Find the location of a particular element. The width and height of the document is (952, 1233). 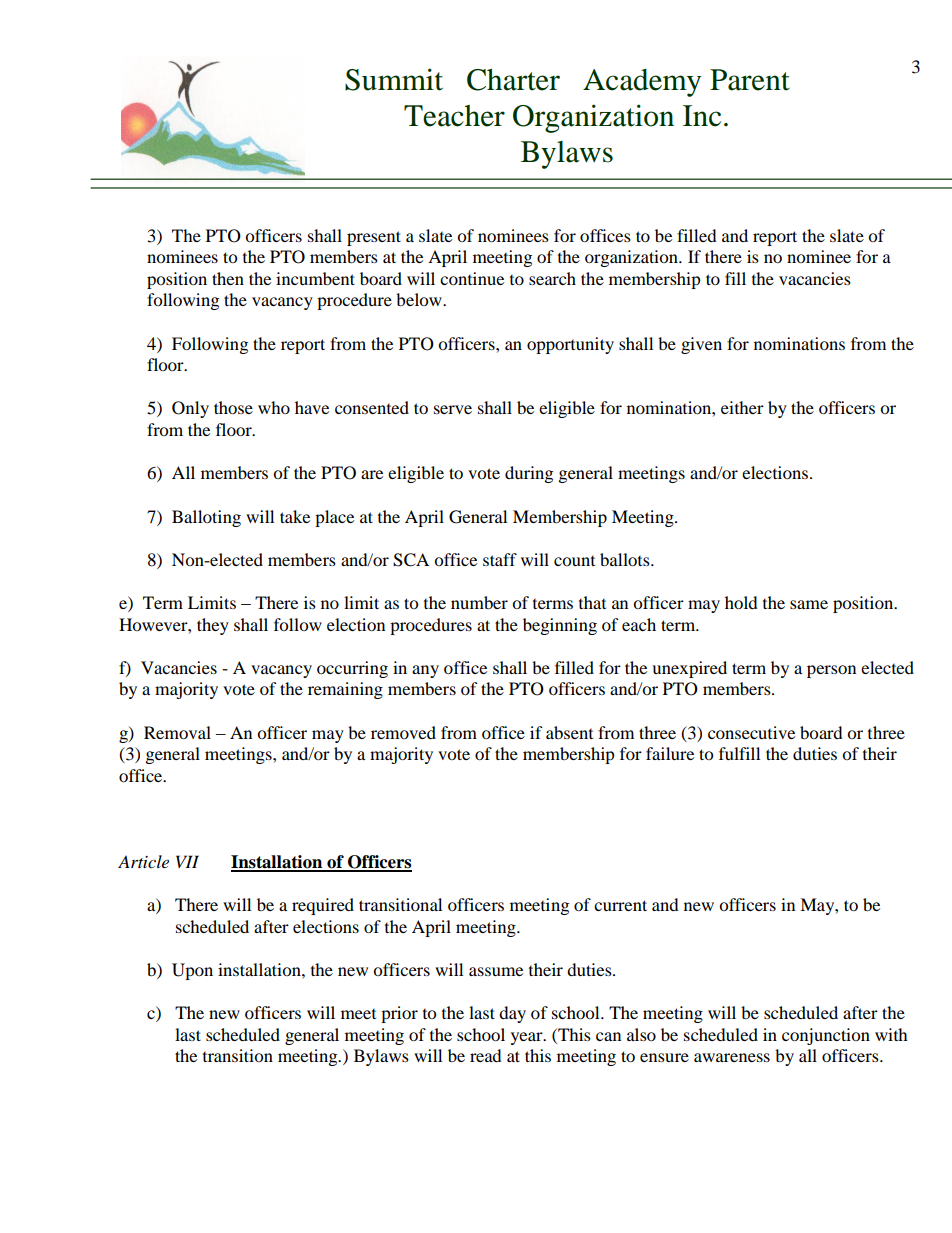

Summit is located at coordinates (394, 79).
